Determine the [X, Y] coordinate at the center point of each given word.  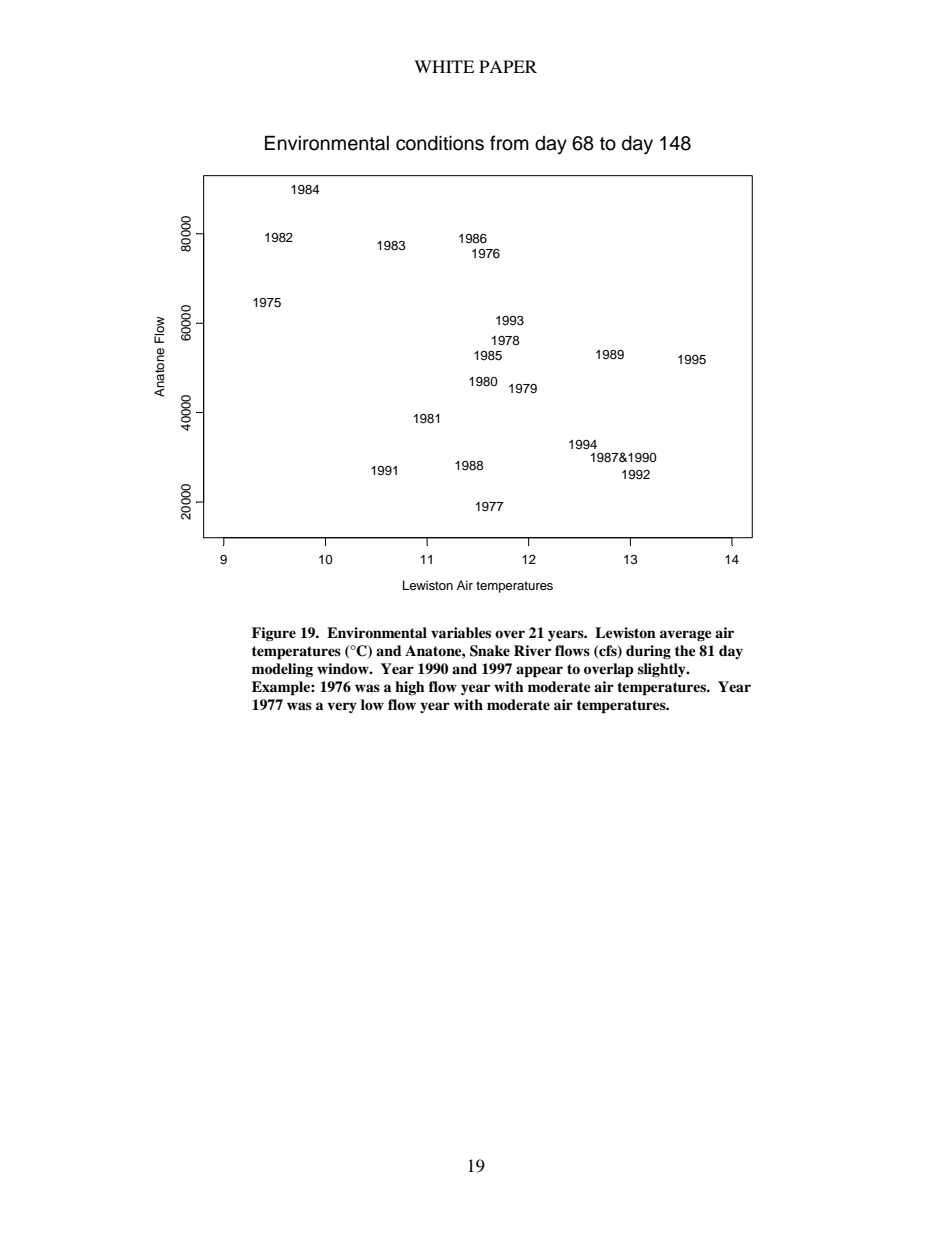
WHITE [444, 66]
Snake [490, 651]
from [509, 143]
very [342, 707]
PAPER [508, 66]
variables [461, 632]
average [686, 635]
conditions [440, 143]
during [648, 652]
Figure [274, 634]
